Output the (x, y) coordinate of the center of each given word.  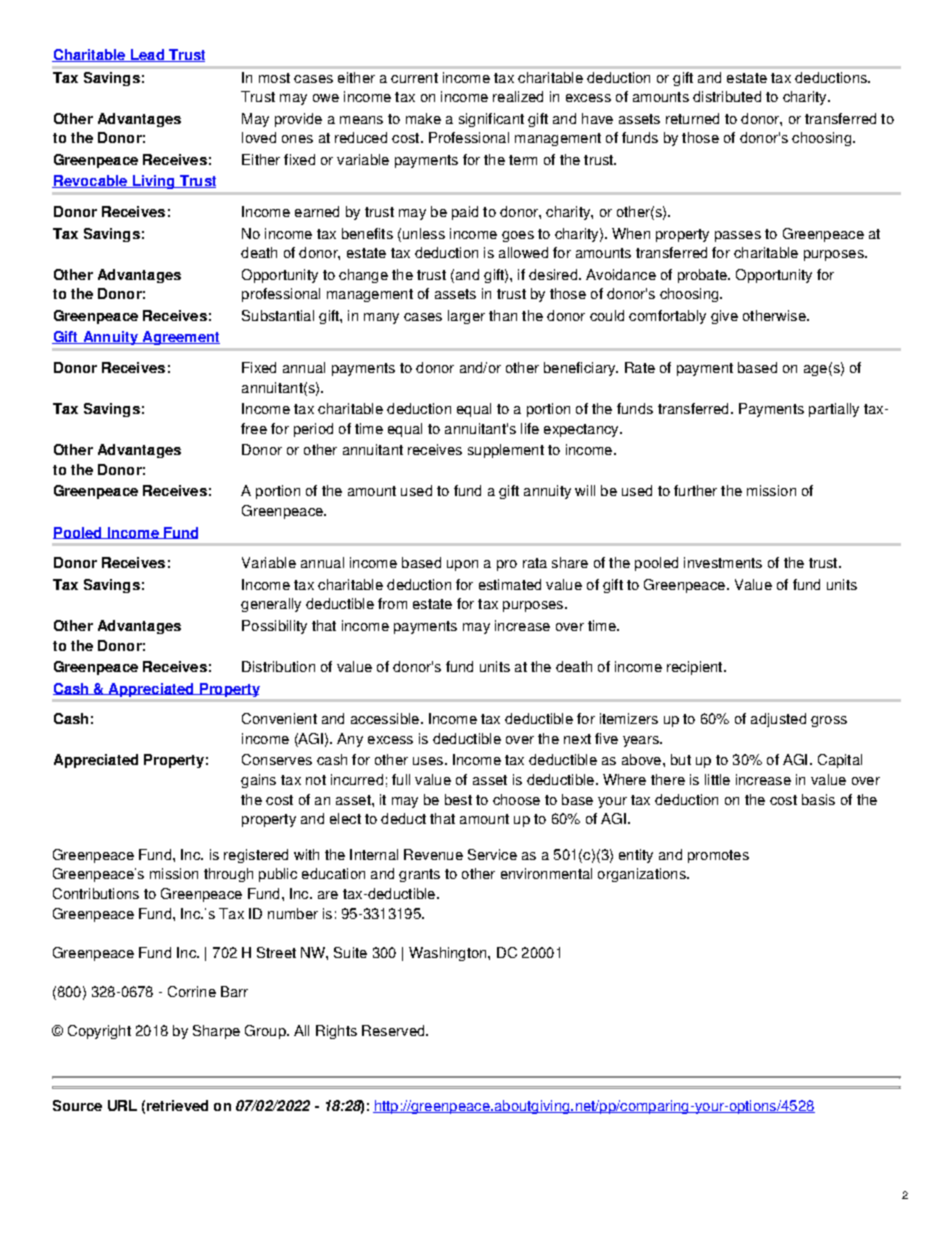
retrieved (177, 1105)
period (313, 430)
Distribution (278, 666)
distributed (727, 96)
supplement (506, 451)
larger (466, 317)
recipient (696, 668)
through (228, 875)
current (414, 78)
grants (419, 875)
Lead (147, 55)
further (695, 490)
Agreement (180, 338)
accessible (385, 718)
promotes (718, 856)
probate (703, 276)
